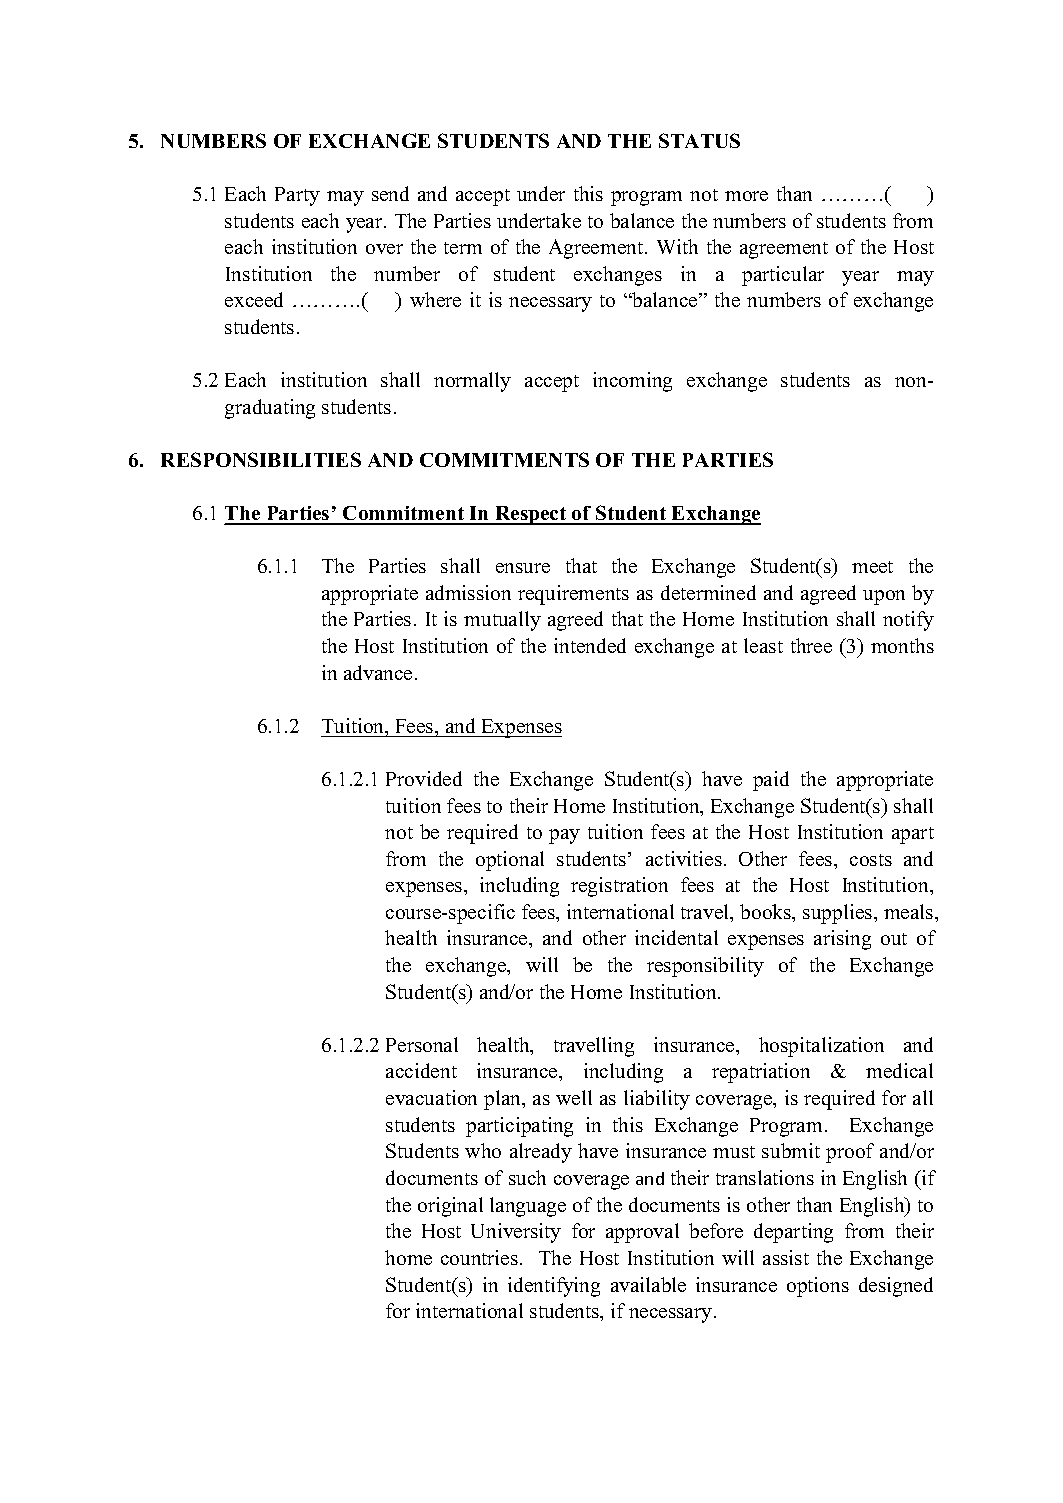 This image has height=1503, width=1063. What do you see at coordinates (699, 140) in the image?
I see `STATUS` at bounding box center [699, 140].
